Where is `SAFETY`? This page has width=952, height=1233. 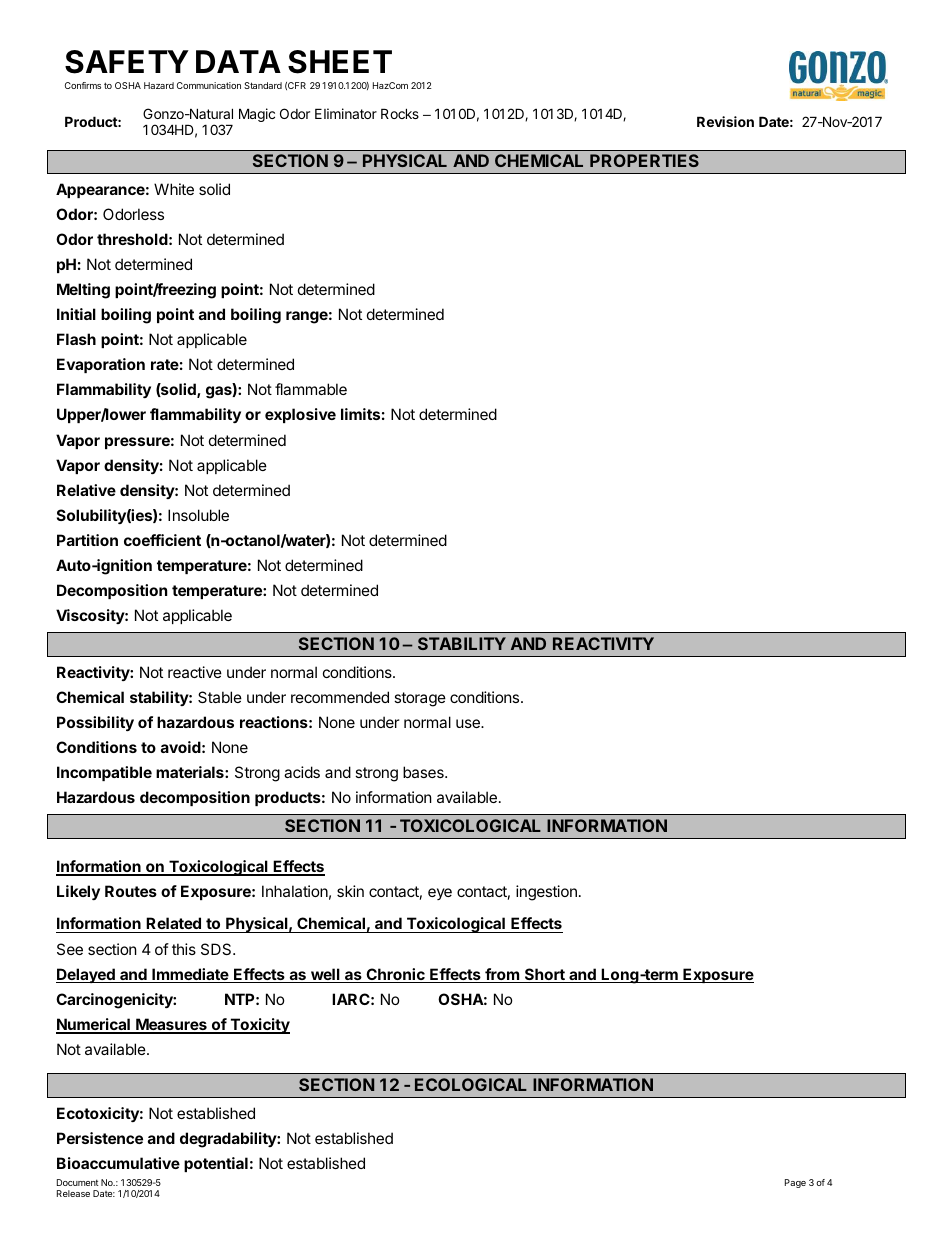
SAFETY is located at coordinates (127, 62).
